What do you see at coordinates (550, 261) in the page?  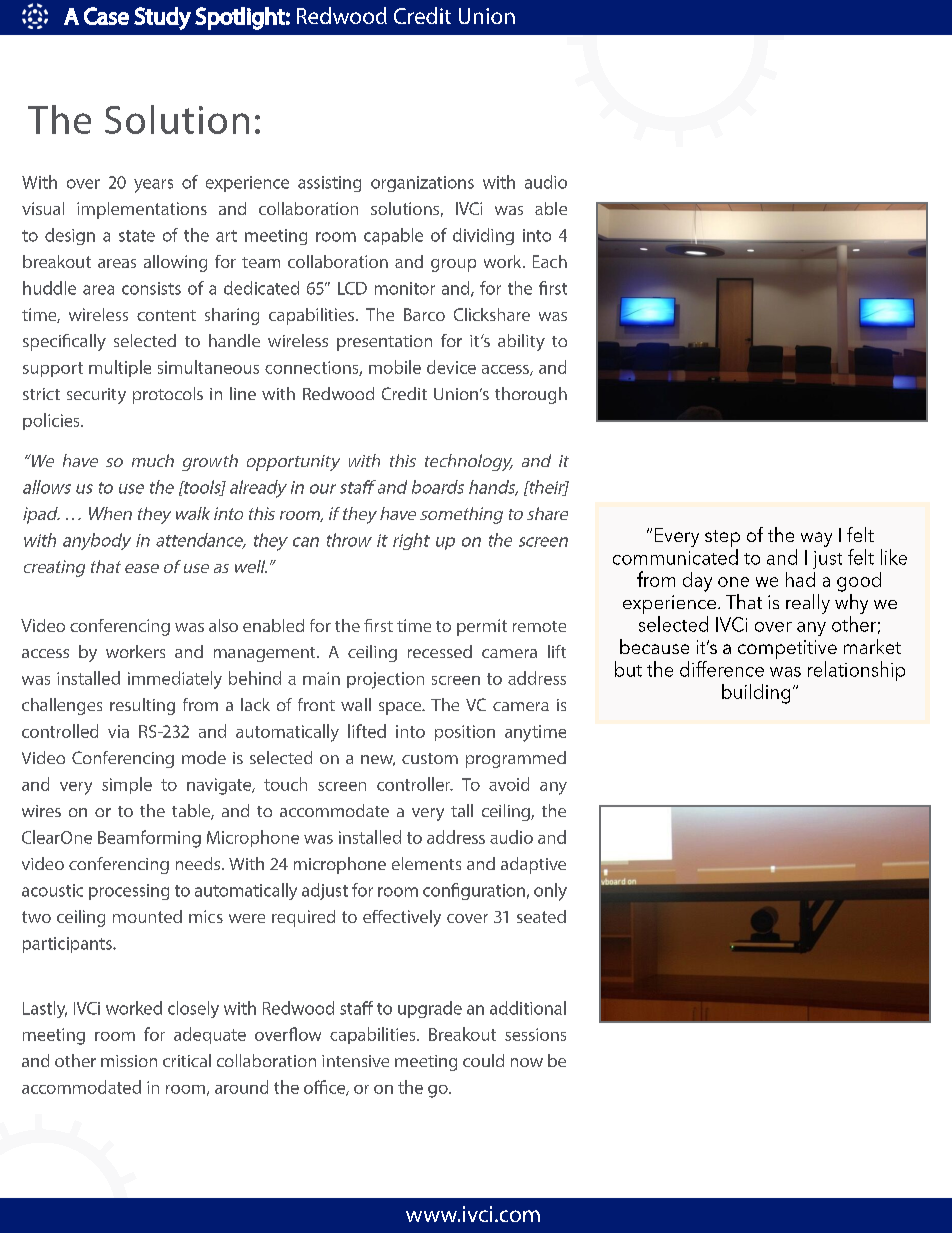 I see `Each` at bounding box center [550, 261].
